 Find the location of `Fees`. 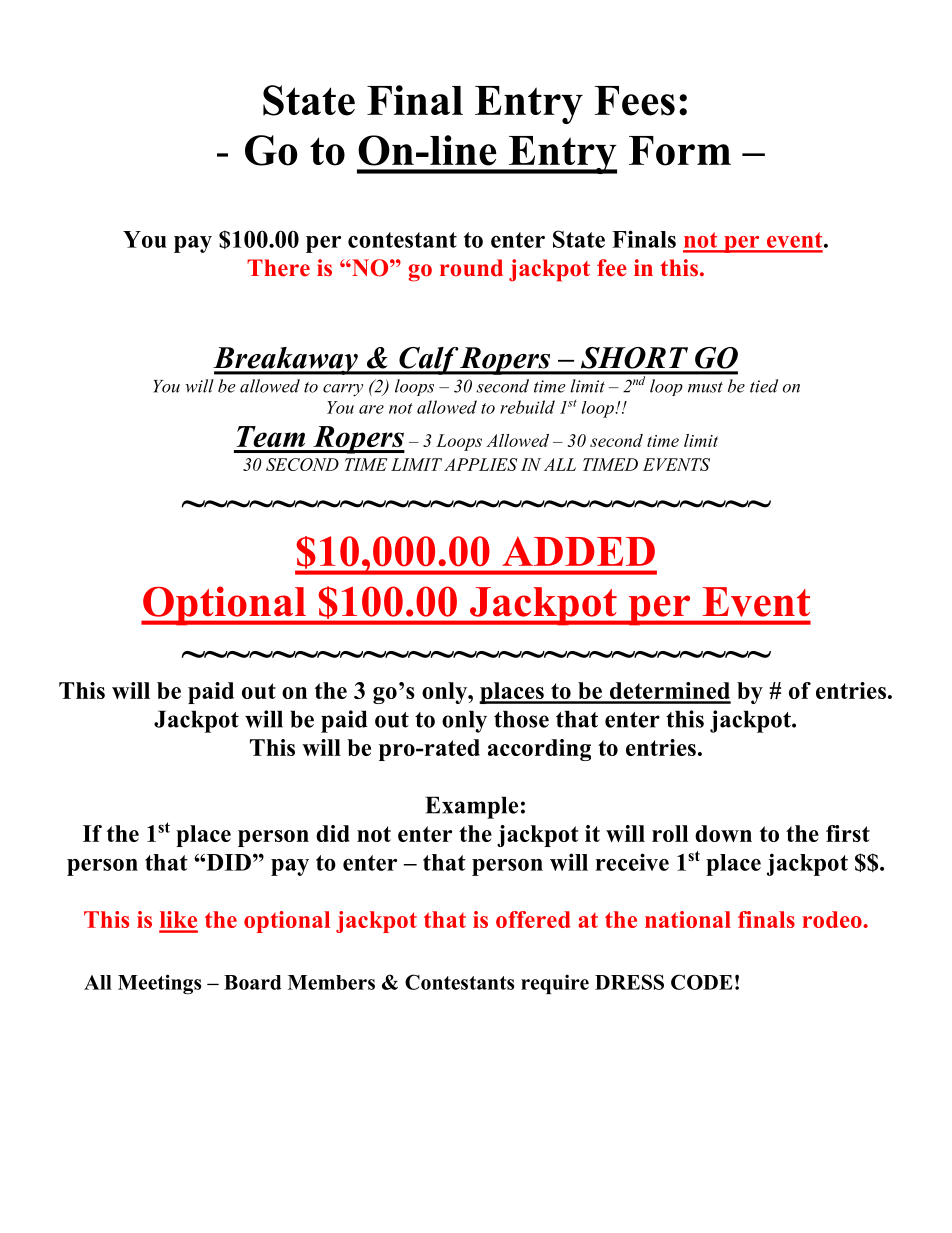

Fees is located at coordinates (634, 101).
